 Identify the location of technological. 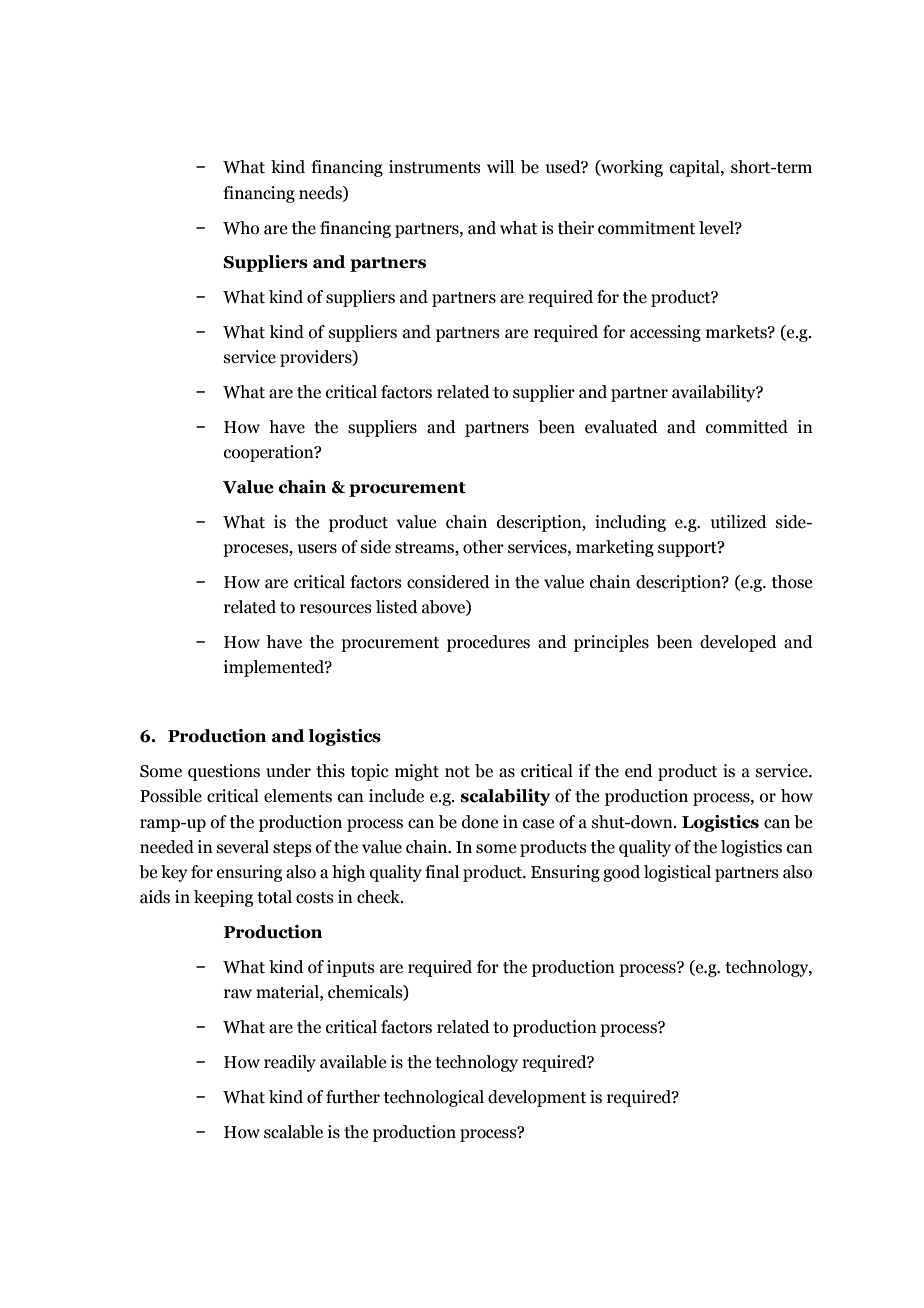
(434, 1098).
